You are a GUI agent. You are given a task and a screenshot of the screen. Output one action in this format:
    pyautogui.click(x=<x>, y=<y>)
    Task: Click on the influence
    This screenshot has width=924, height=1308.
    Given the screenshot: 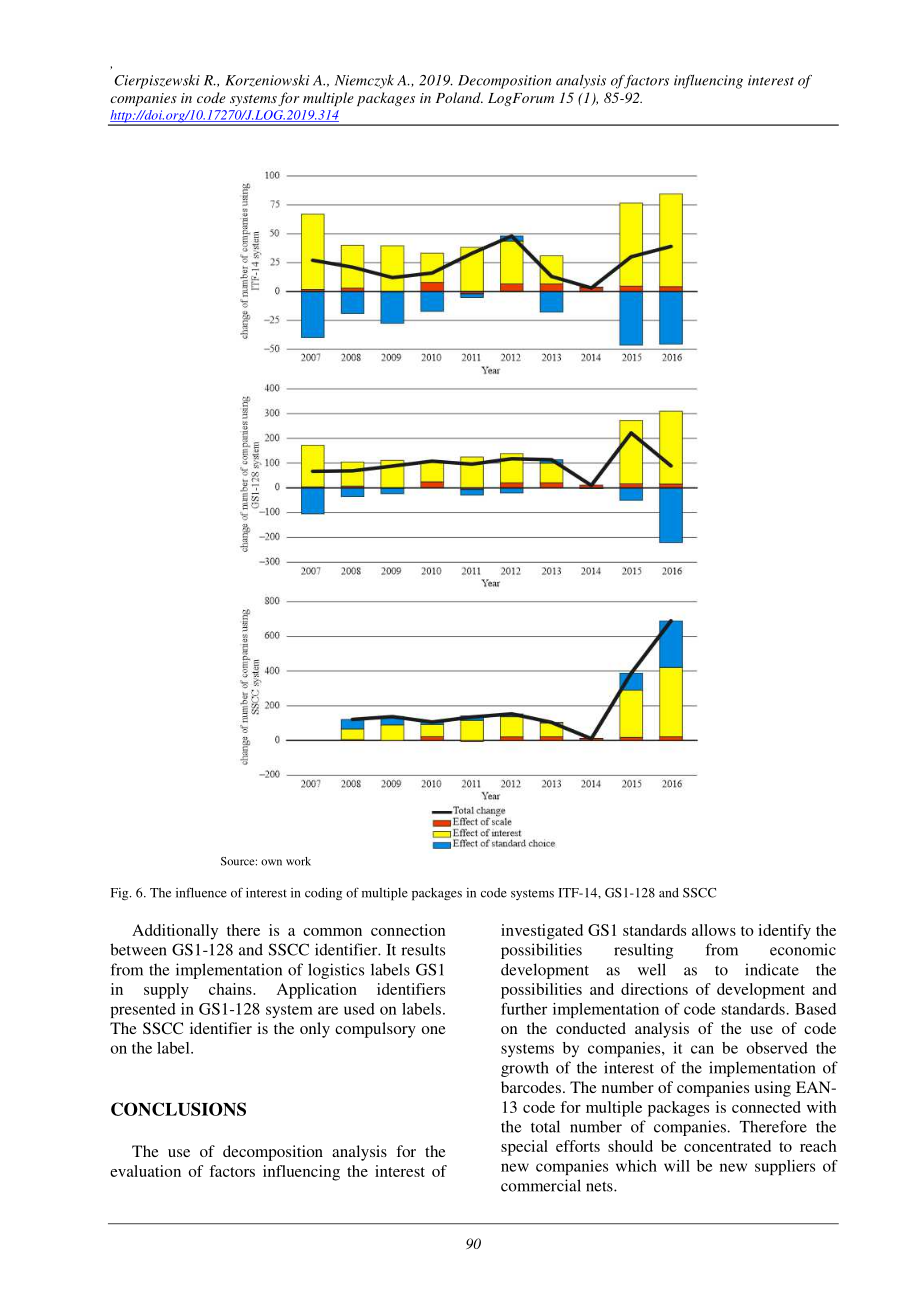 What is the action you would take?
    pyautogui.click(x=201, y=892)
